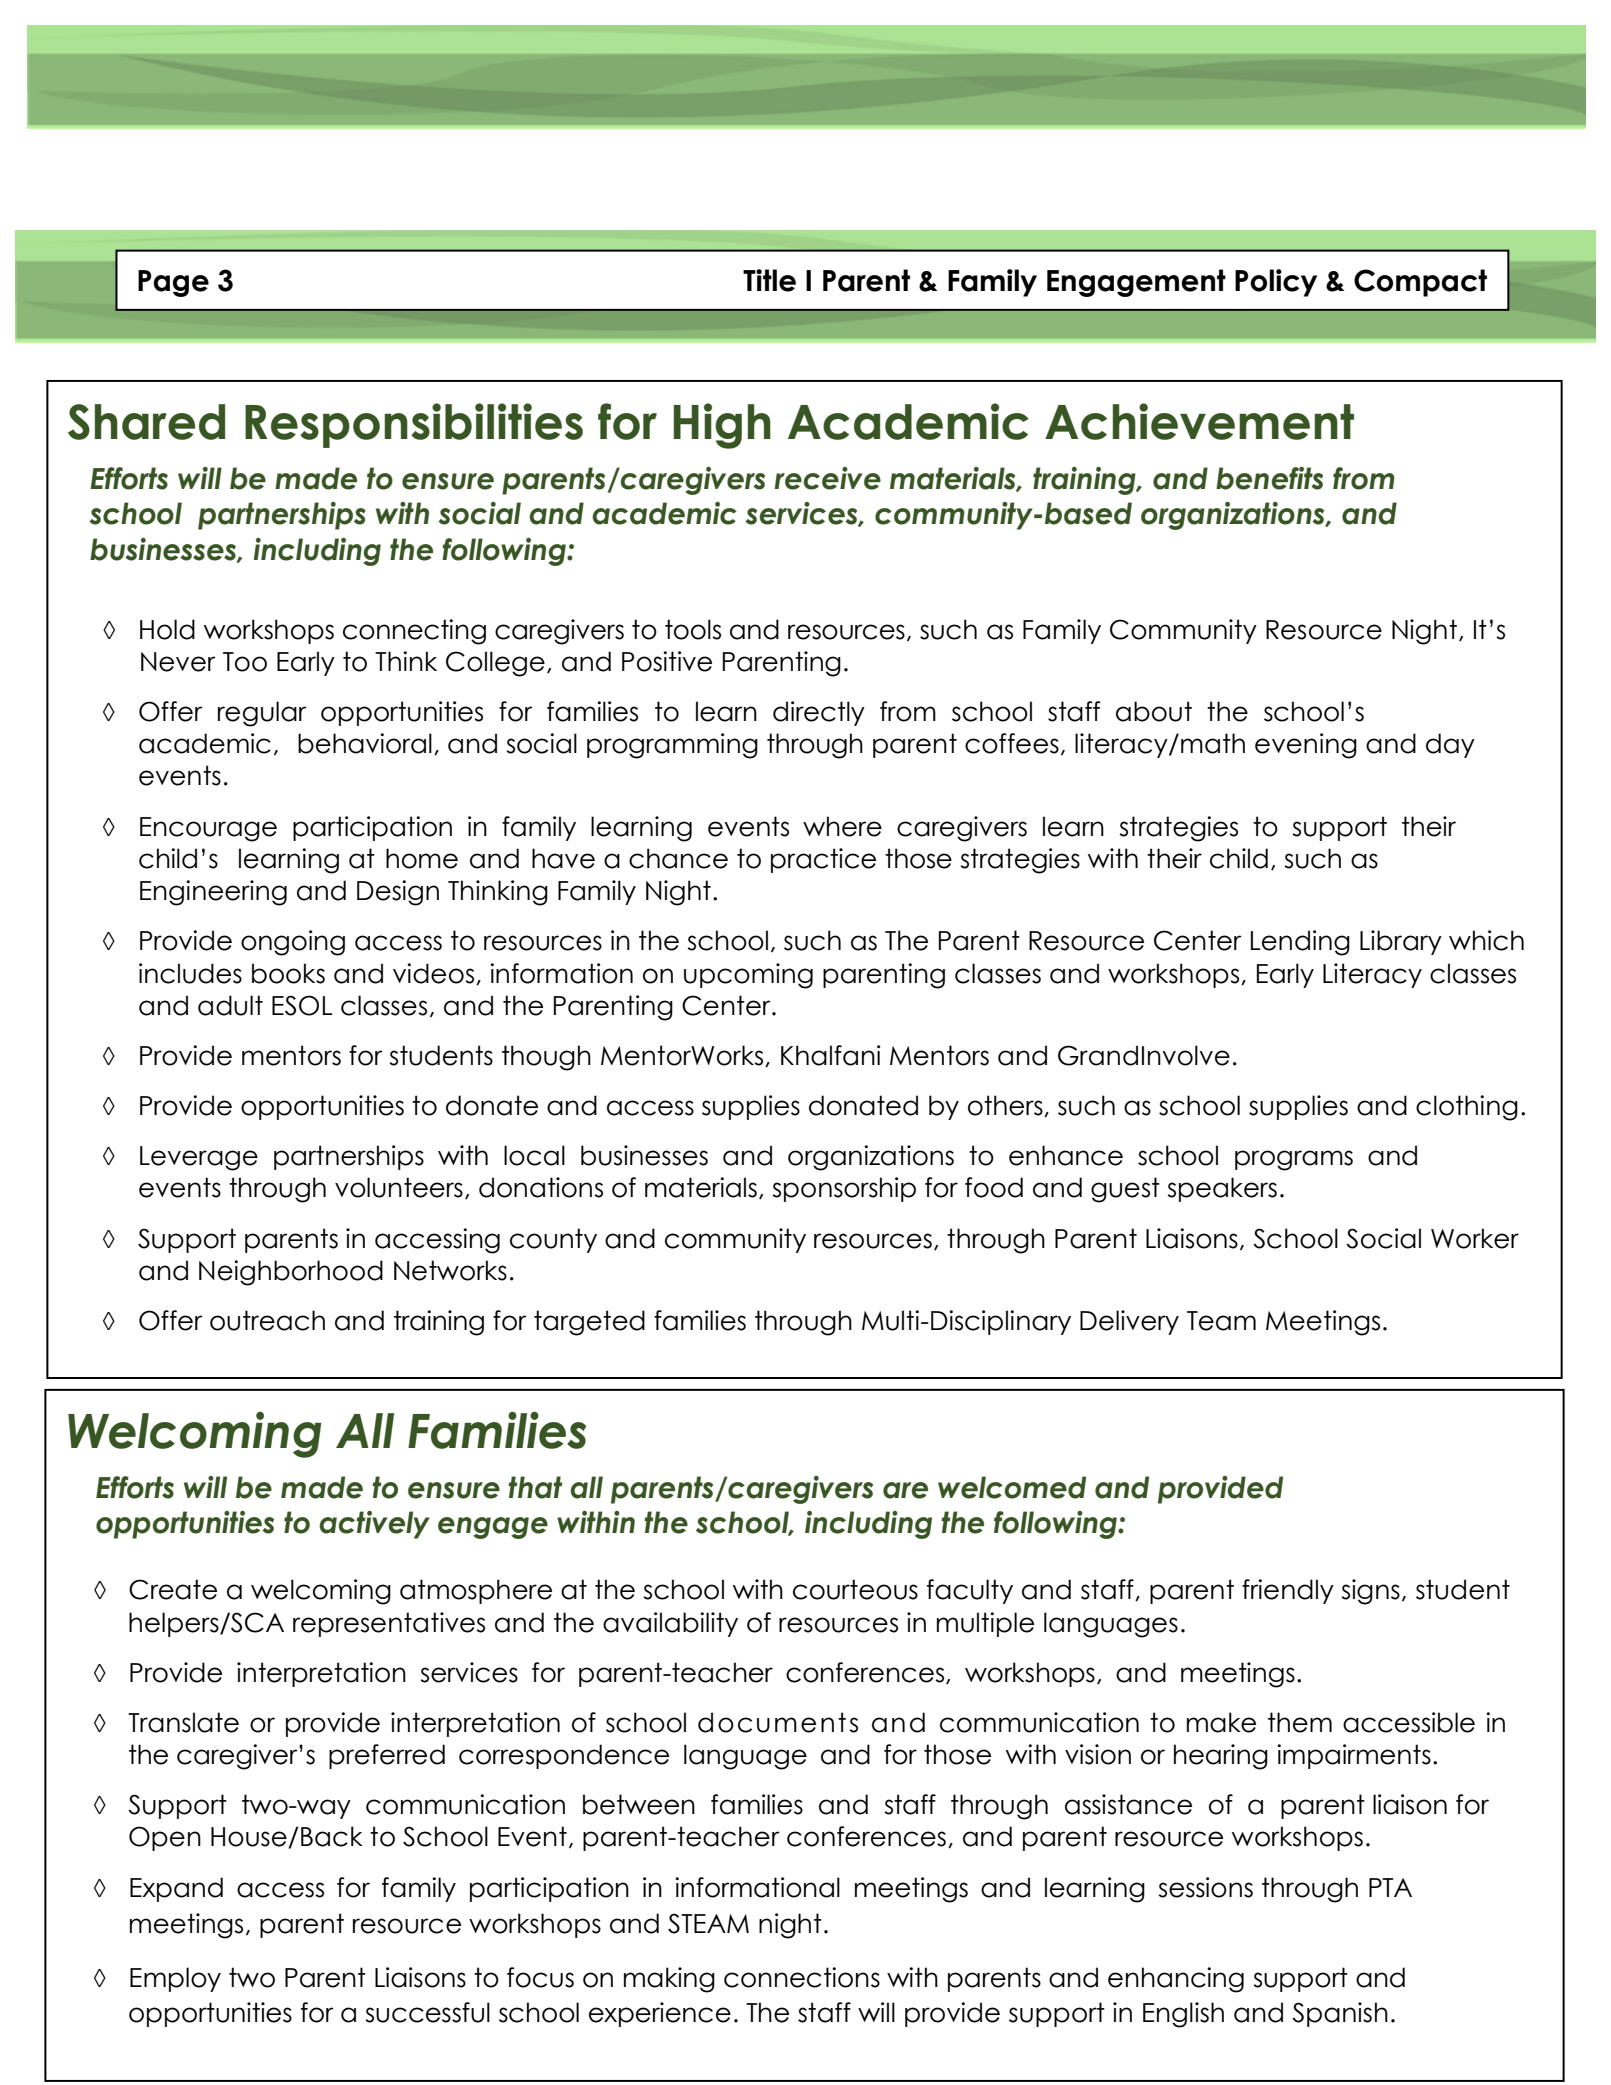  I want to click on Title, so click(769, 280).
